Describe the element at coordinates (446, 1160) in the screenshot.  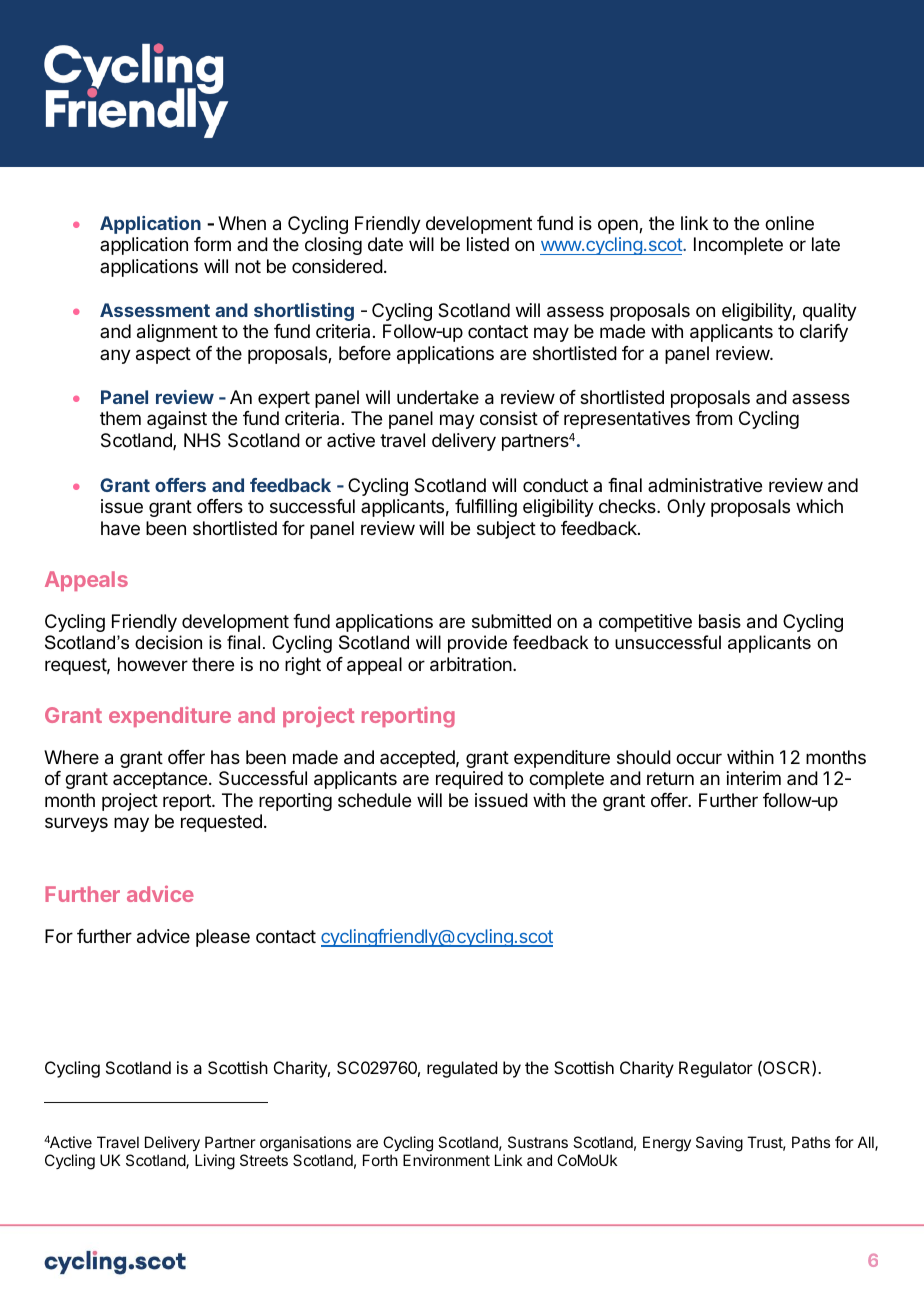
I see `Environment` at that location.
